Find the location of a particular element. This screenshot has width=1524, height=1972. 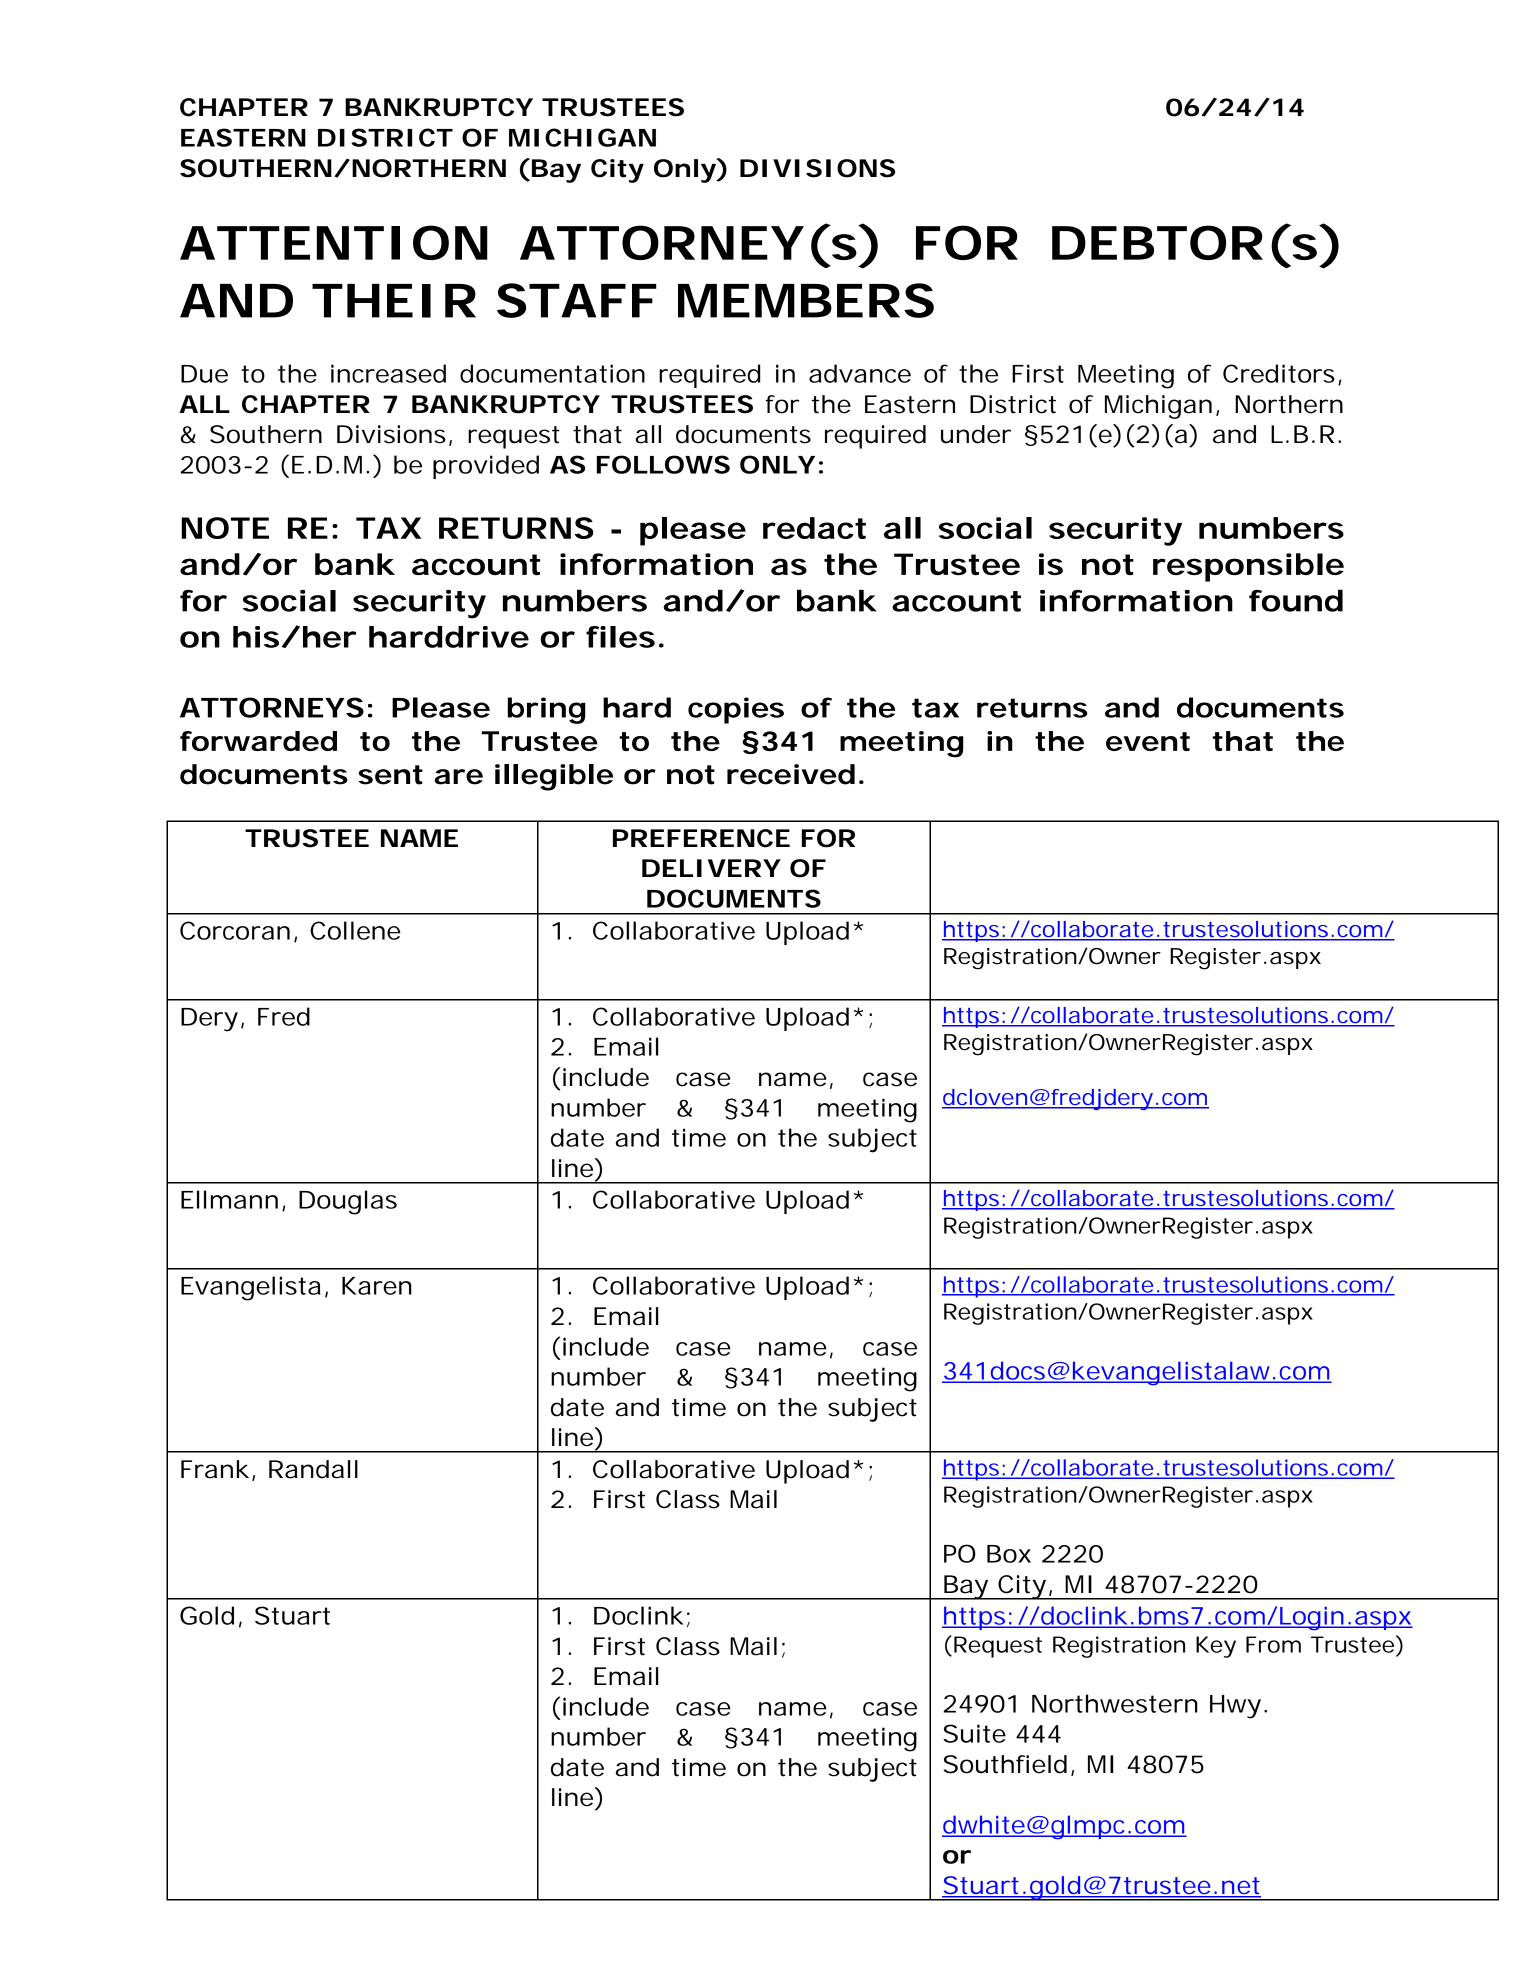

Corcoran is located at coordinates (235, 930).
